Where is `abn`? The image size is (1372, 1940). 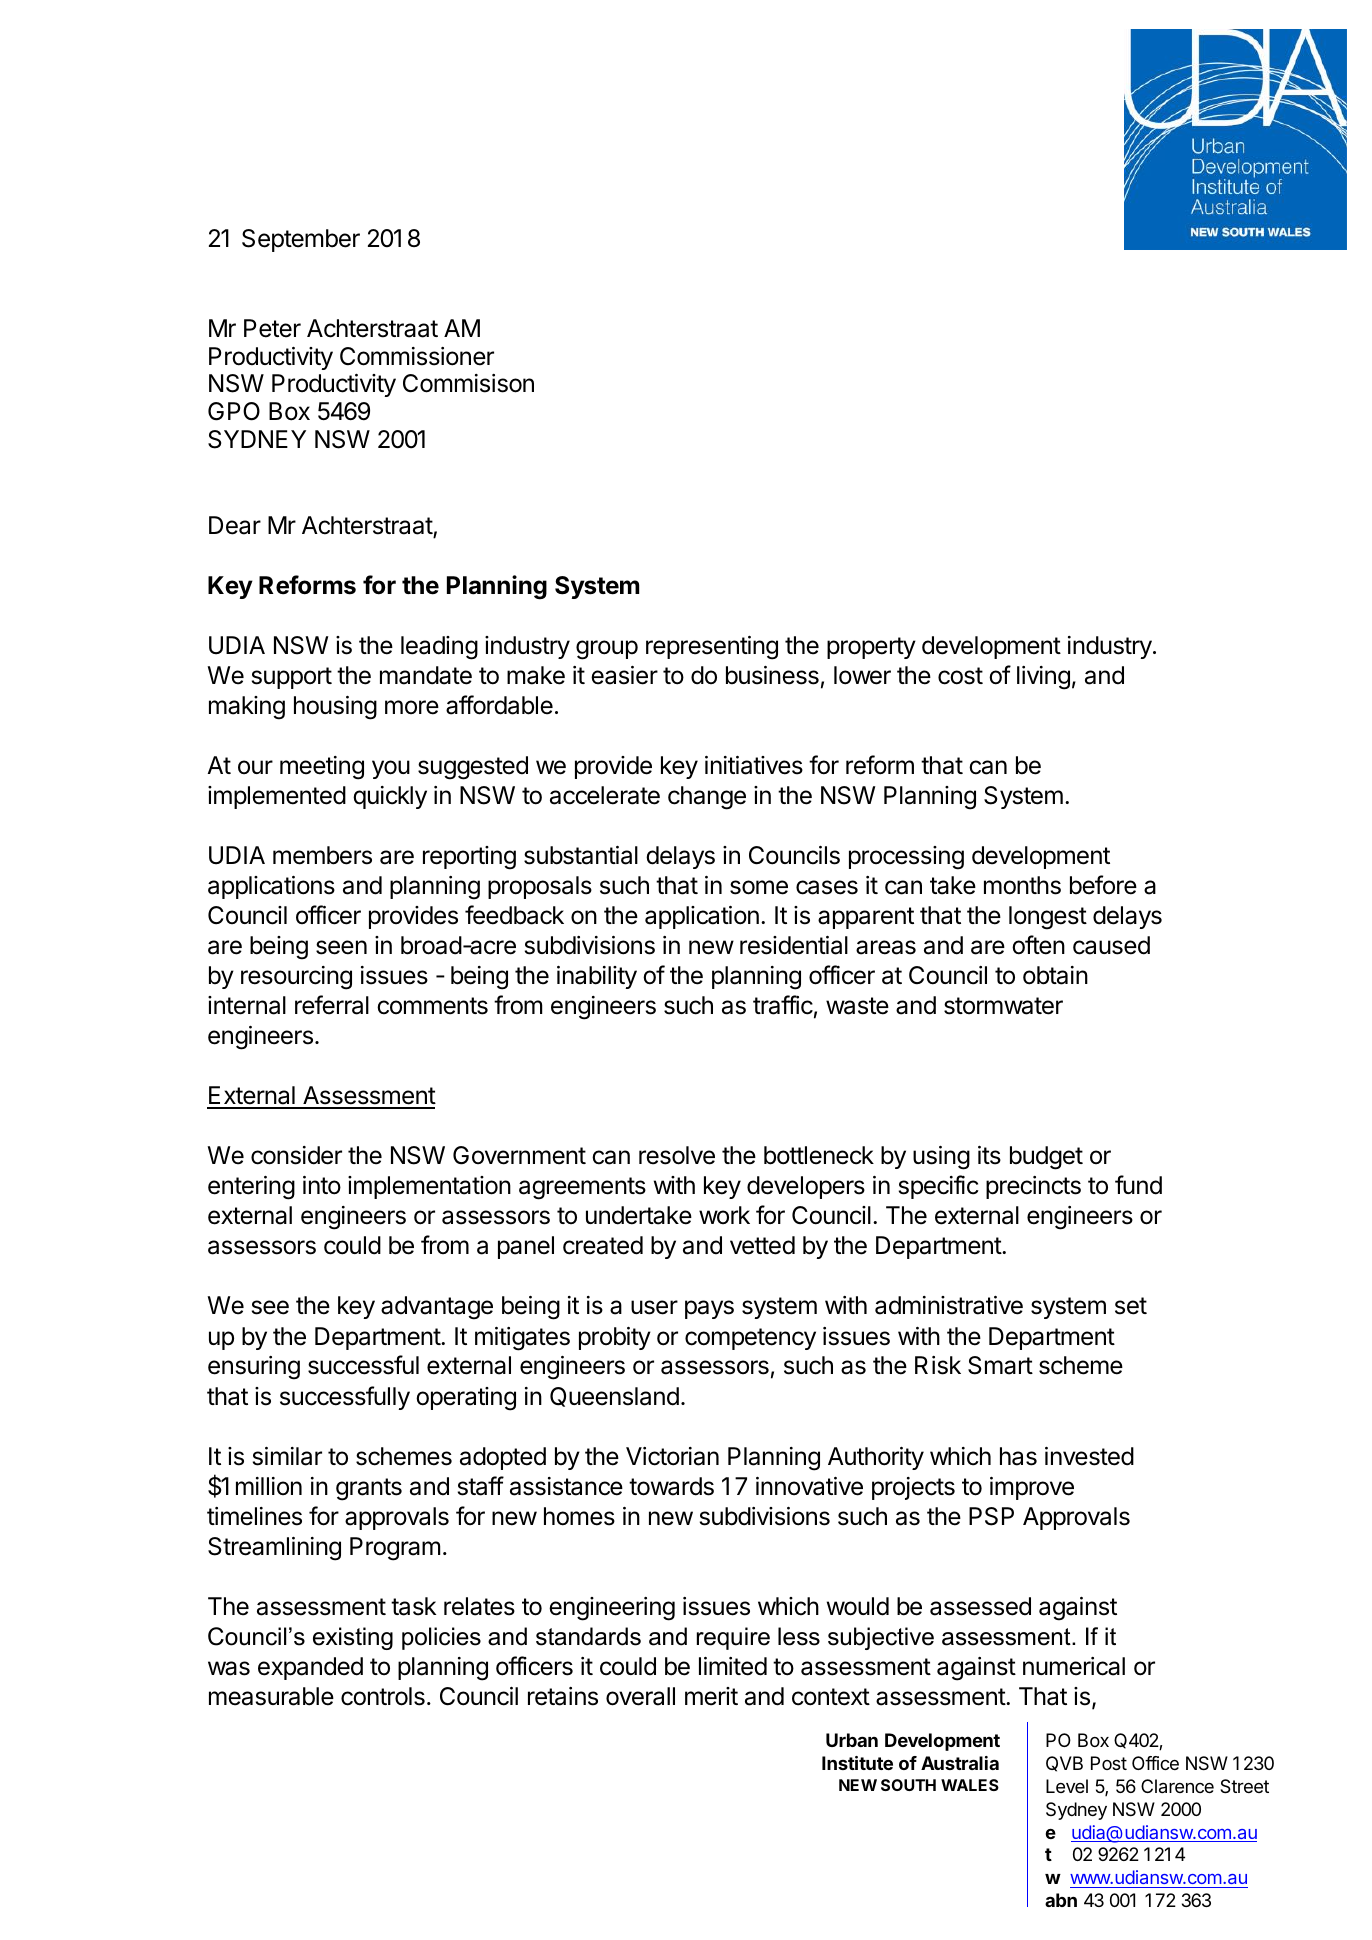
abn is located at coordinates (1061, 1900).
